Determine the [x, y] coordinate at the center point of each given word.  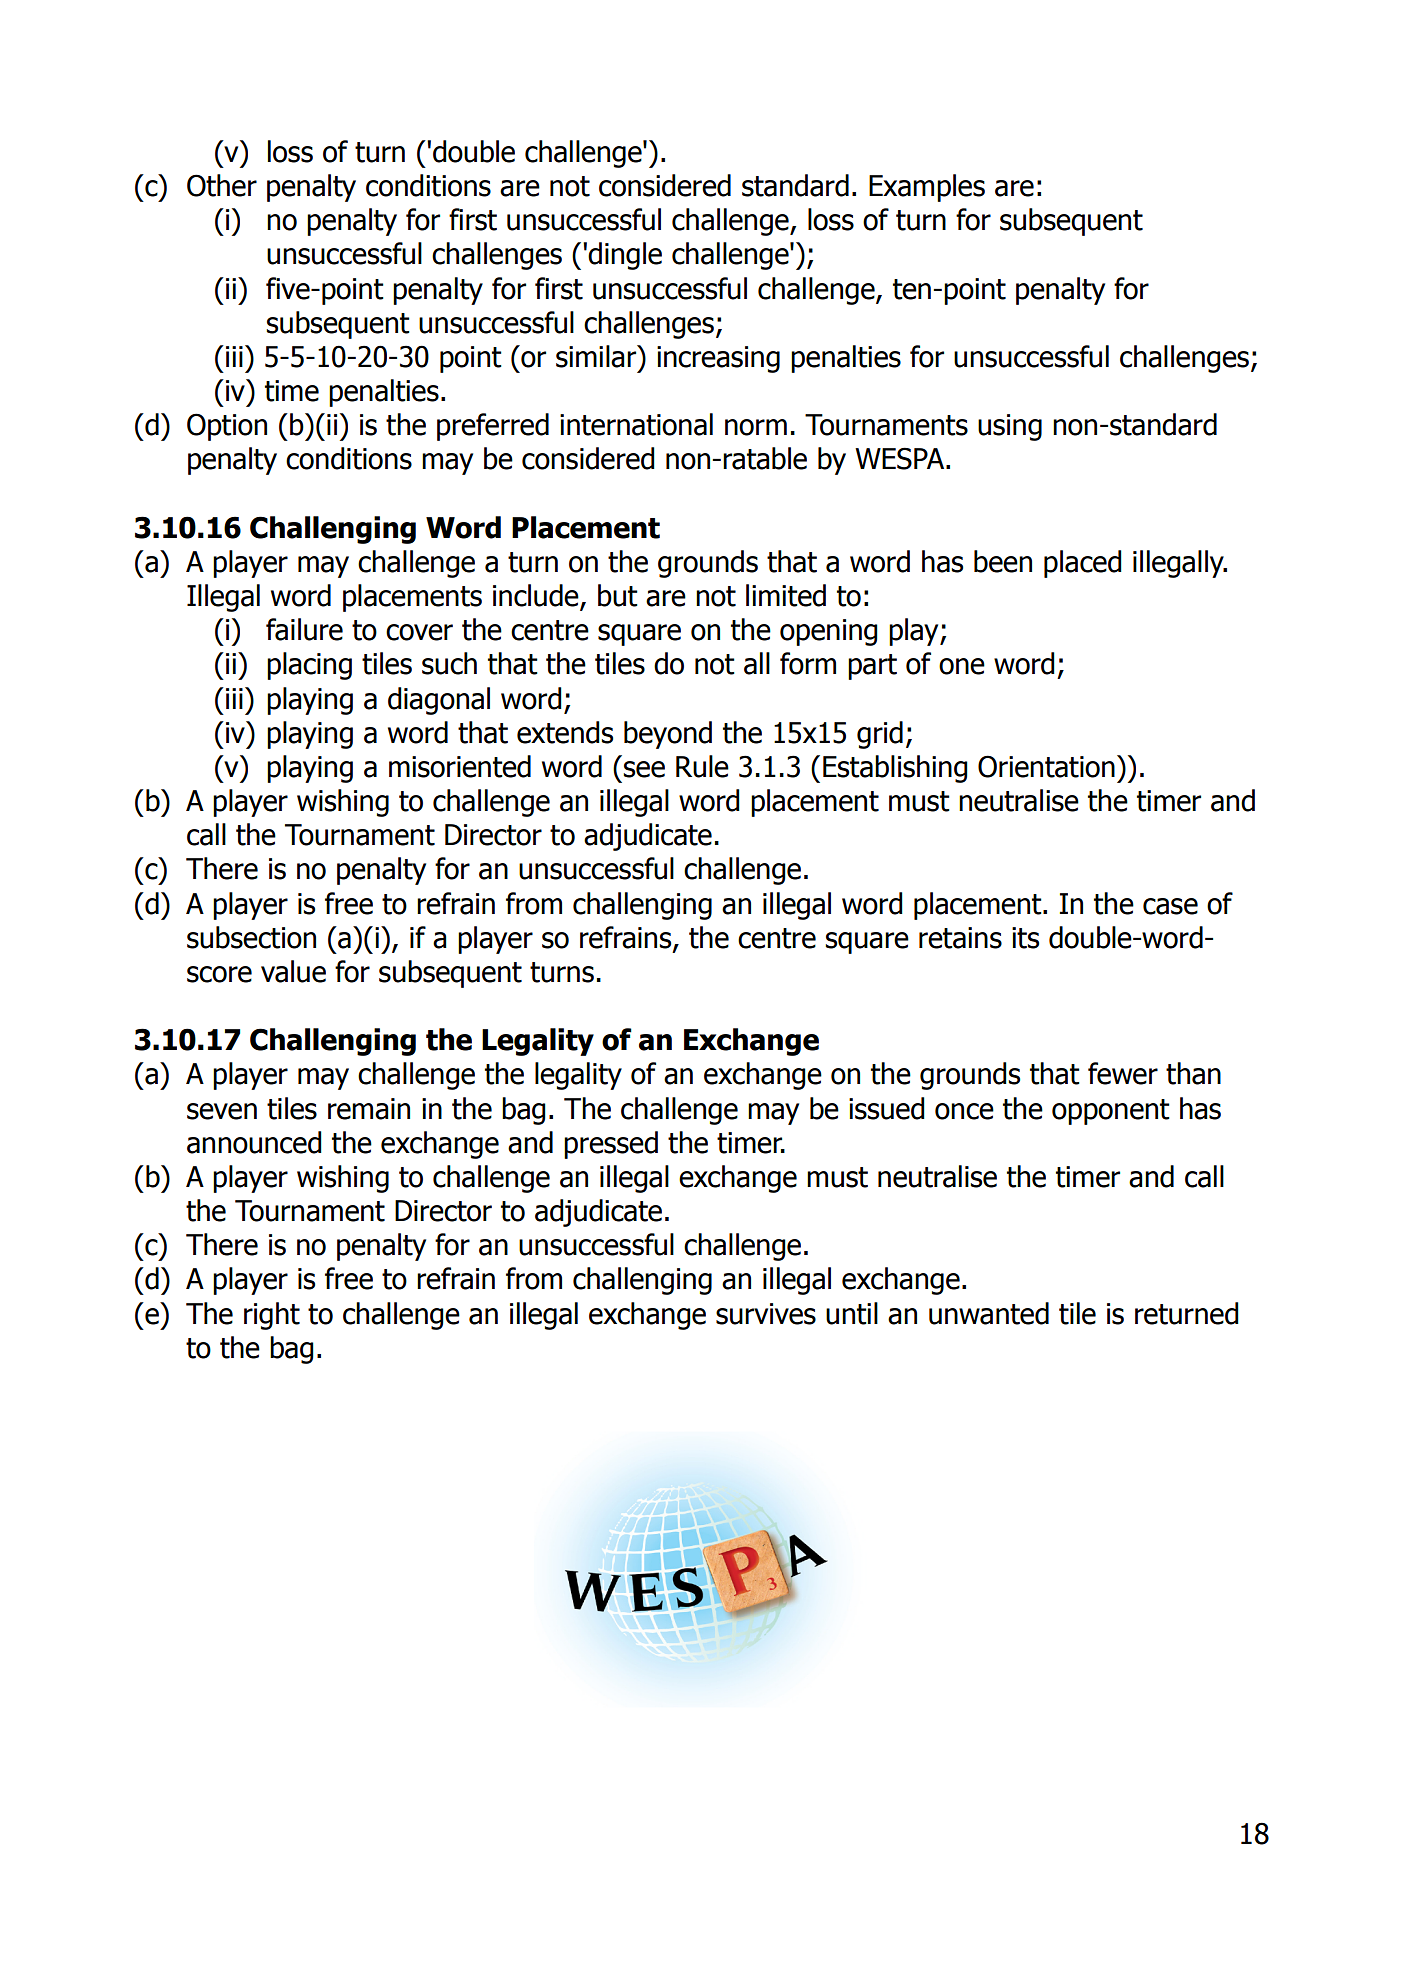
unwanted [989, 1313]
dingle [625, 256]
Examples [927, 188]
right [272, 1316]
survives [766, 1314]
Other [222, 185]
